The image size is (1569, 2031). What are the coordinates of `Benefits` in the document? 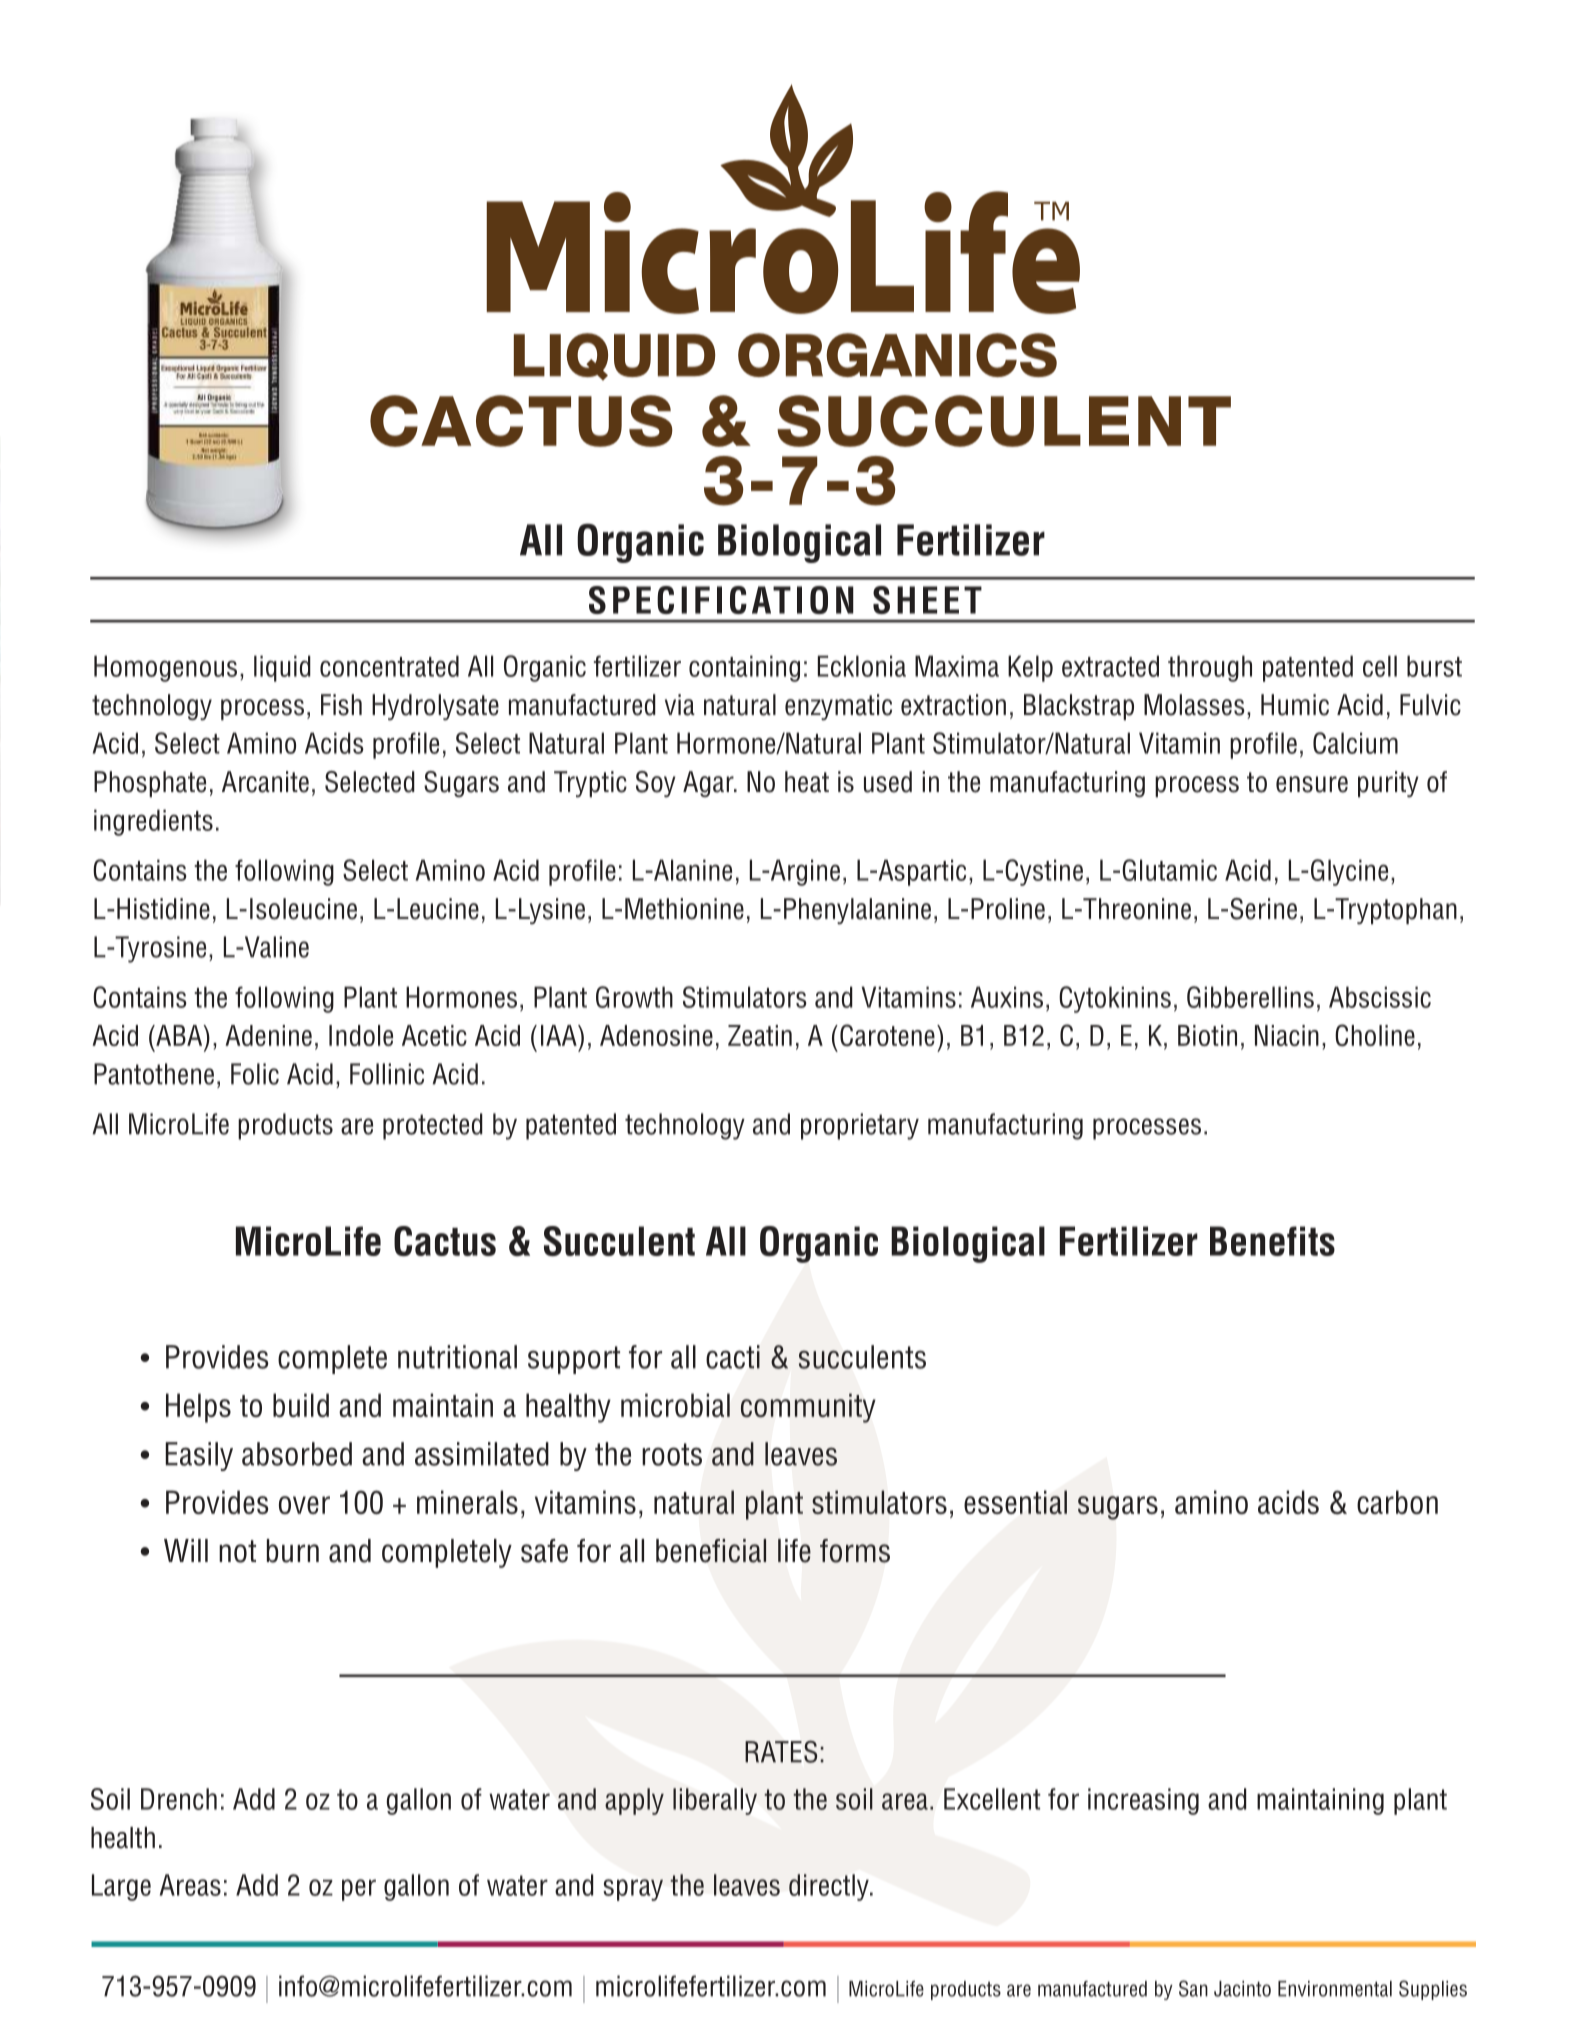 It's located at (1272, 1241).
